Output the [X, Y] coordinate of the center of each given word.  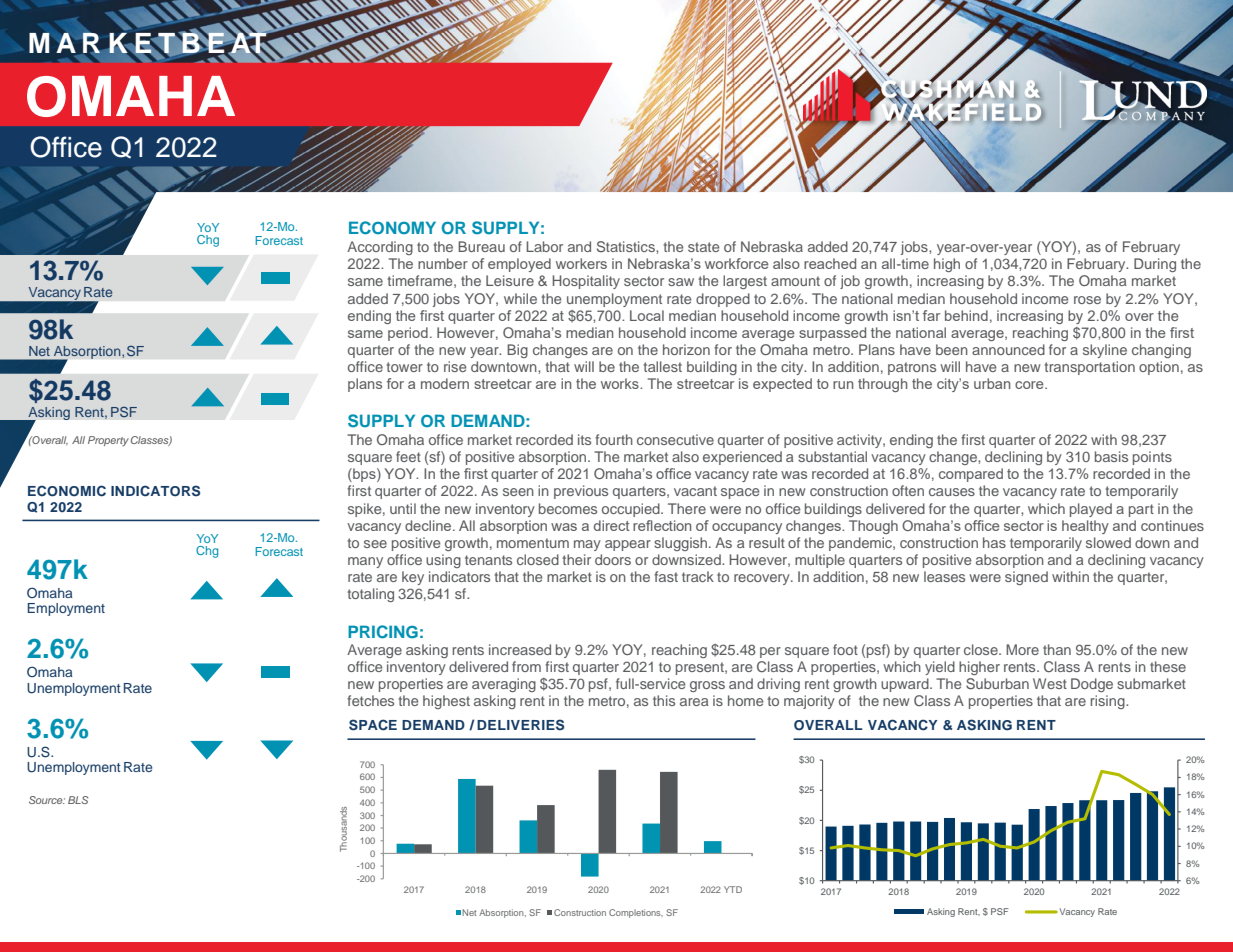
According [380, 248]
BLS [78, 800]
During [1155, 265]
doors [613, 559]
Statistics [627, 246]
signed [1026, 578]
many [365, 562]
